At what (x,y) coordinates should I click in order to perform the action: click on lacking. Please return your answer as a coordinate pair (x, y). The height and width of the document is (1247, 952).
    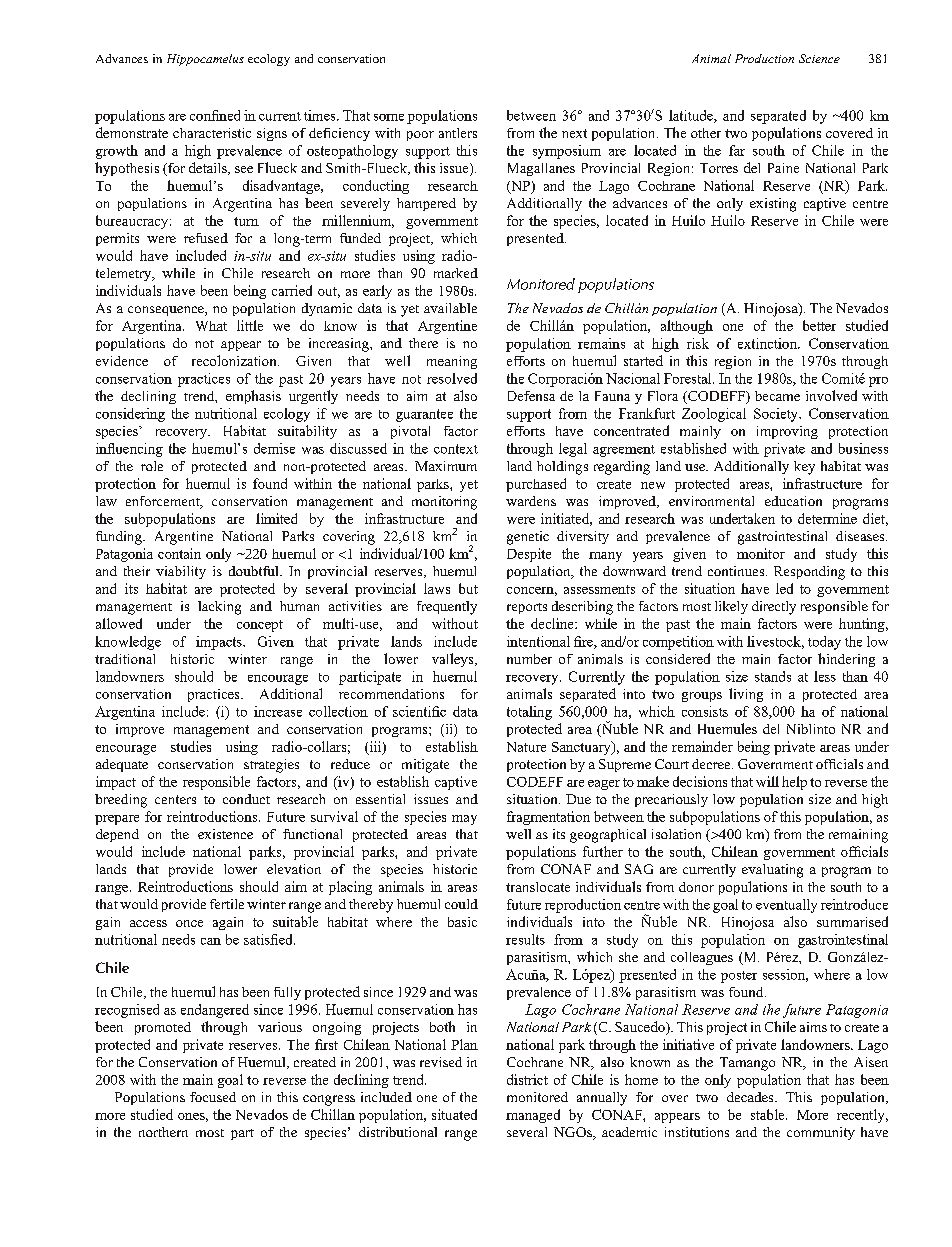
    Looking at the image, I should click on (219, 608).
